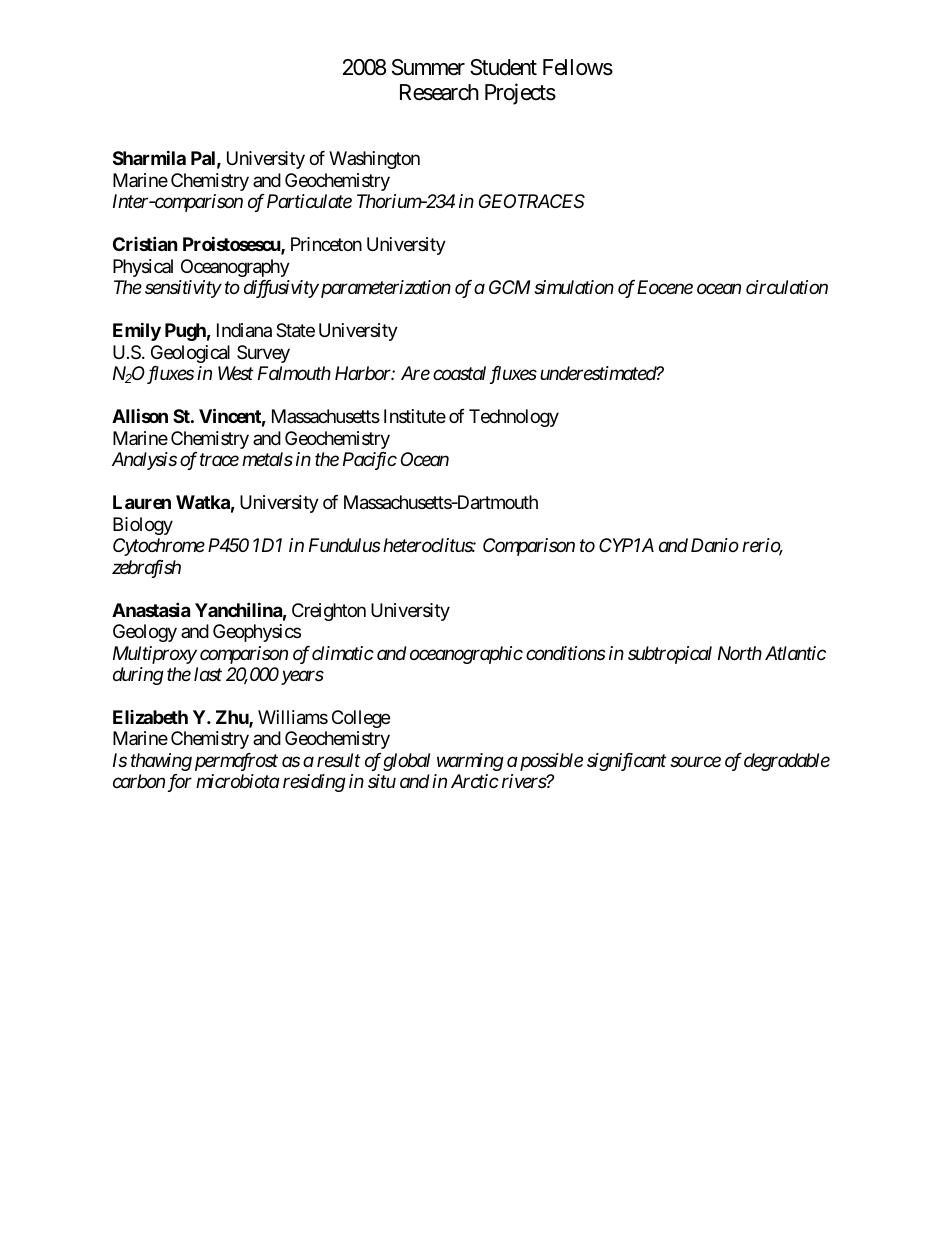 This document has width=952, height=1233. What do you see at coordinates (159, 547) in the document?
I see `Cytochrome` at bounding box center [159, 547].
